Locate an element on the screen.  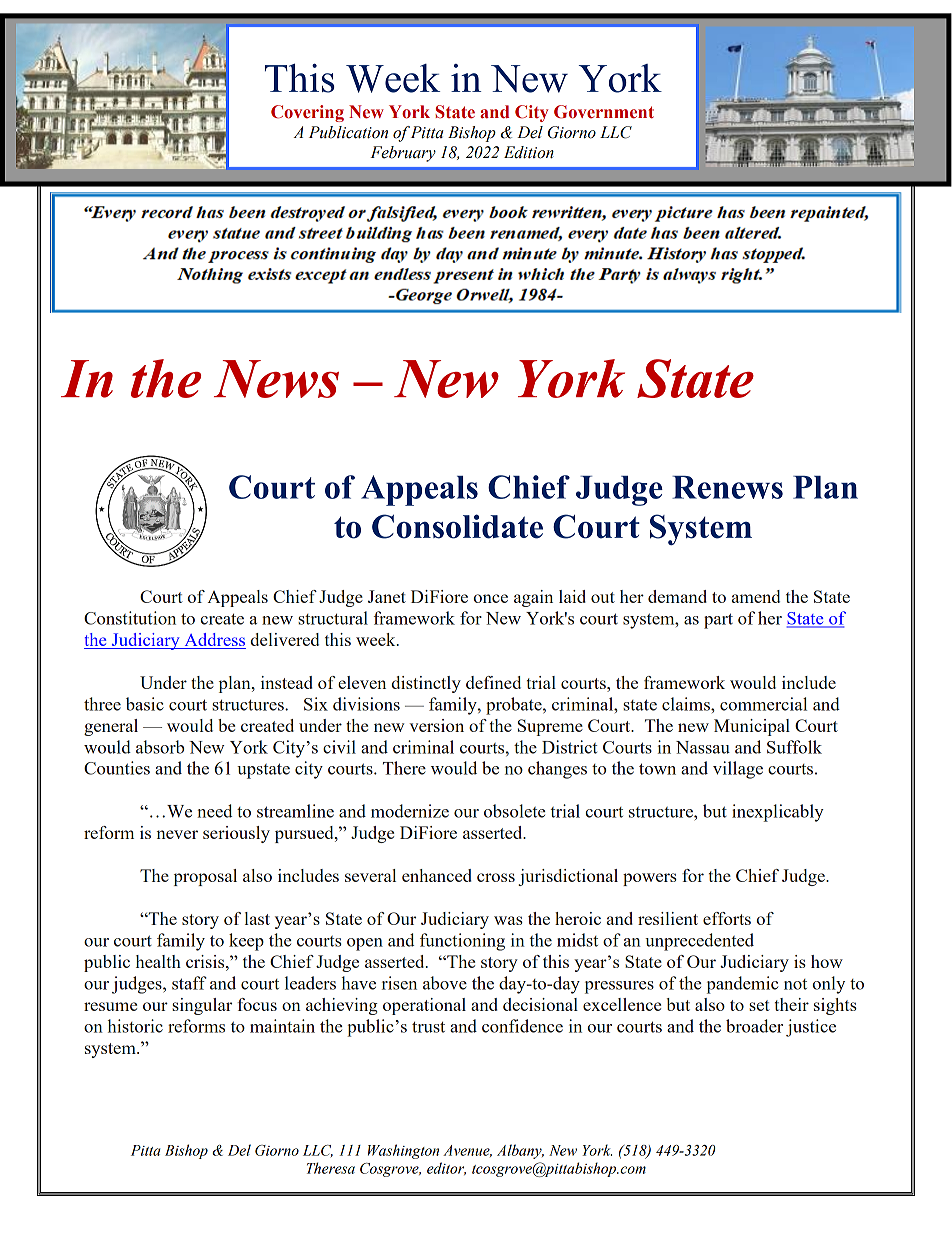
Consolidate is located at coordinates (457, 526).
